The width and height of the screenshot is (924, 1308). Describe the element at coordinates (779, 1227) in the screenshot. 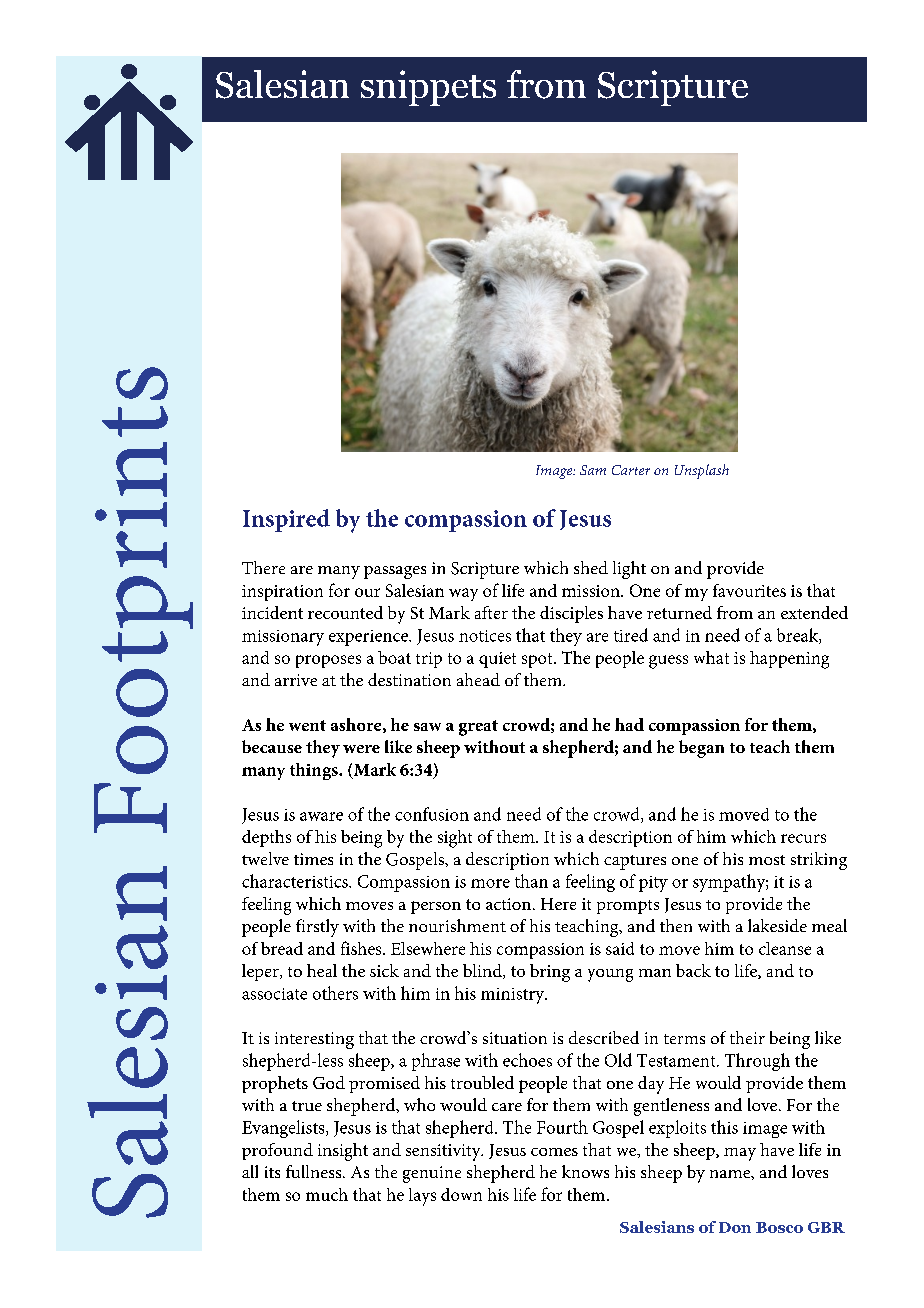

I see `Bosco` at that location.
